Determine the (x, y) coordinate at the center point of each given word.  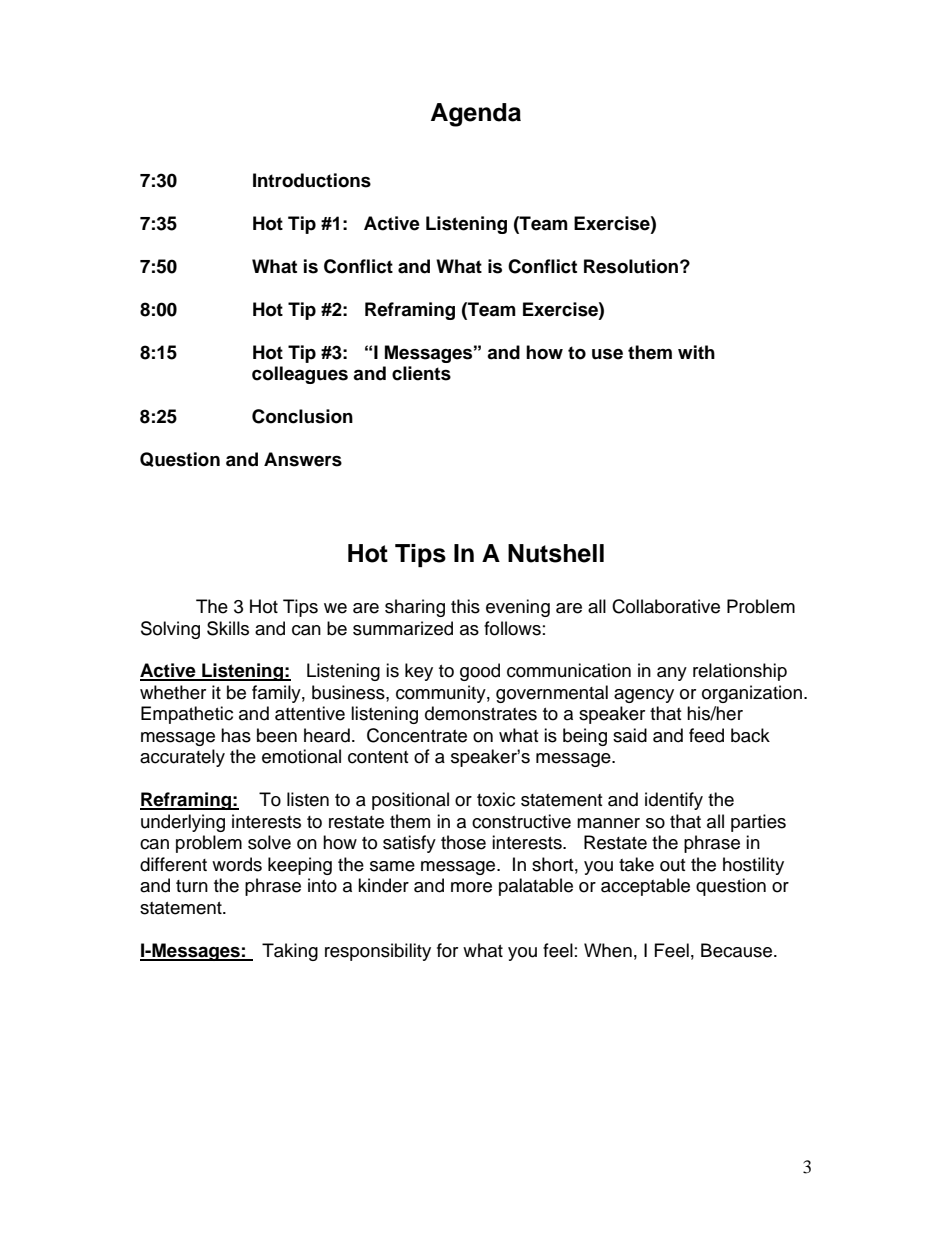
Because (738, 950)
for (447, 950)
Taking (290, 952)
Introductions (312, 180)
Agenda (476, 115)
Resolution (631, 266)
